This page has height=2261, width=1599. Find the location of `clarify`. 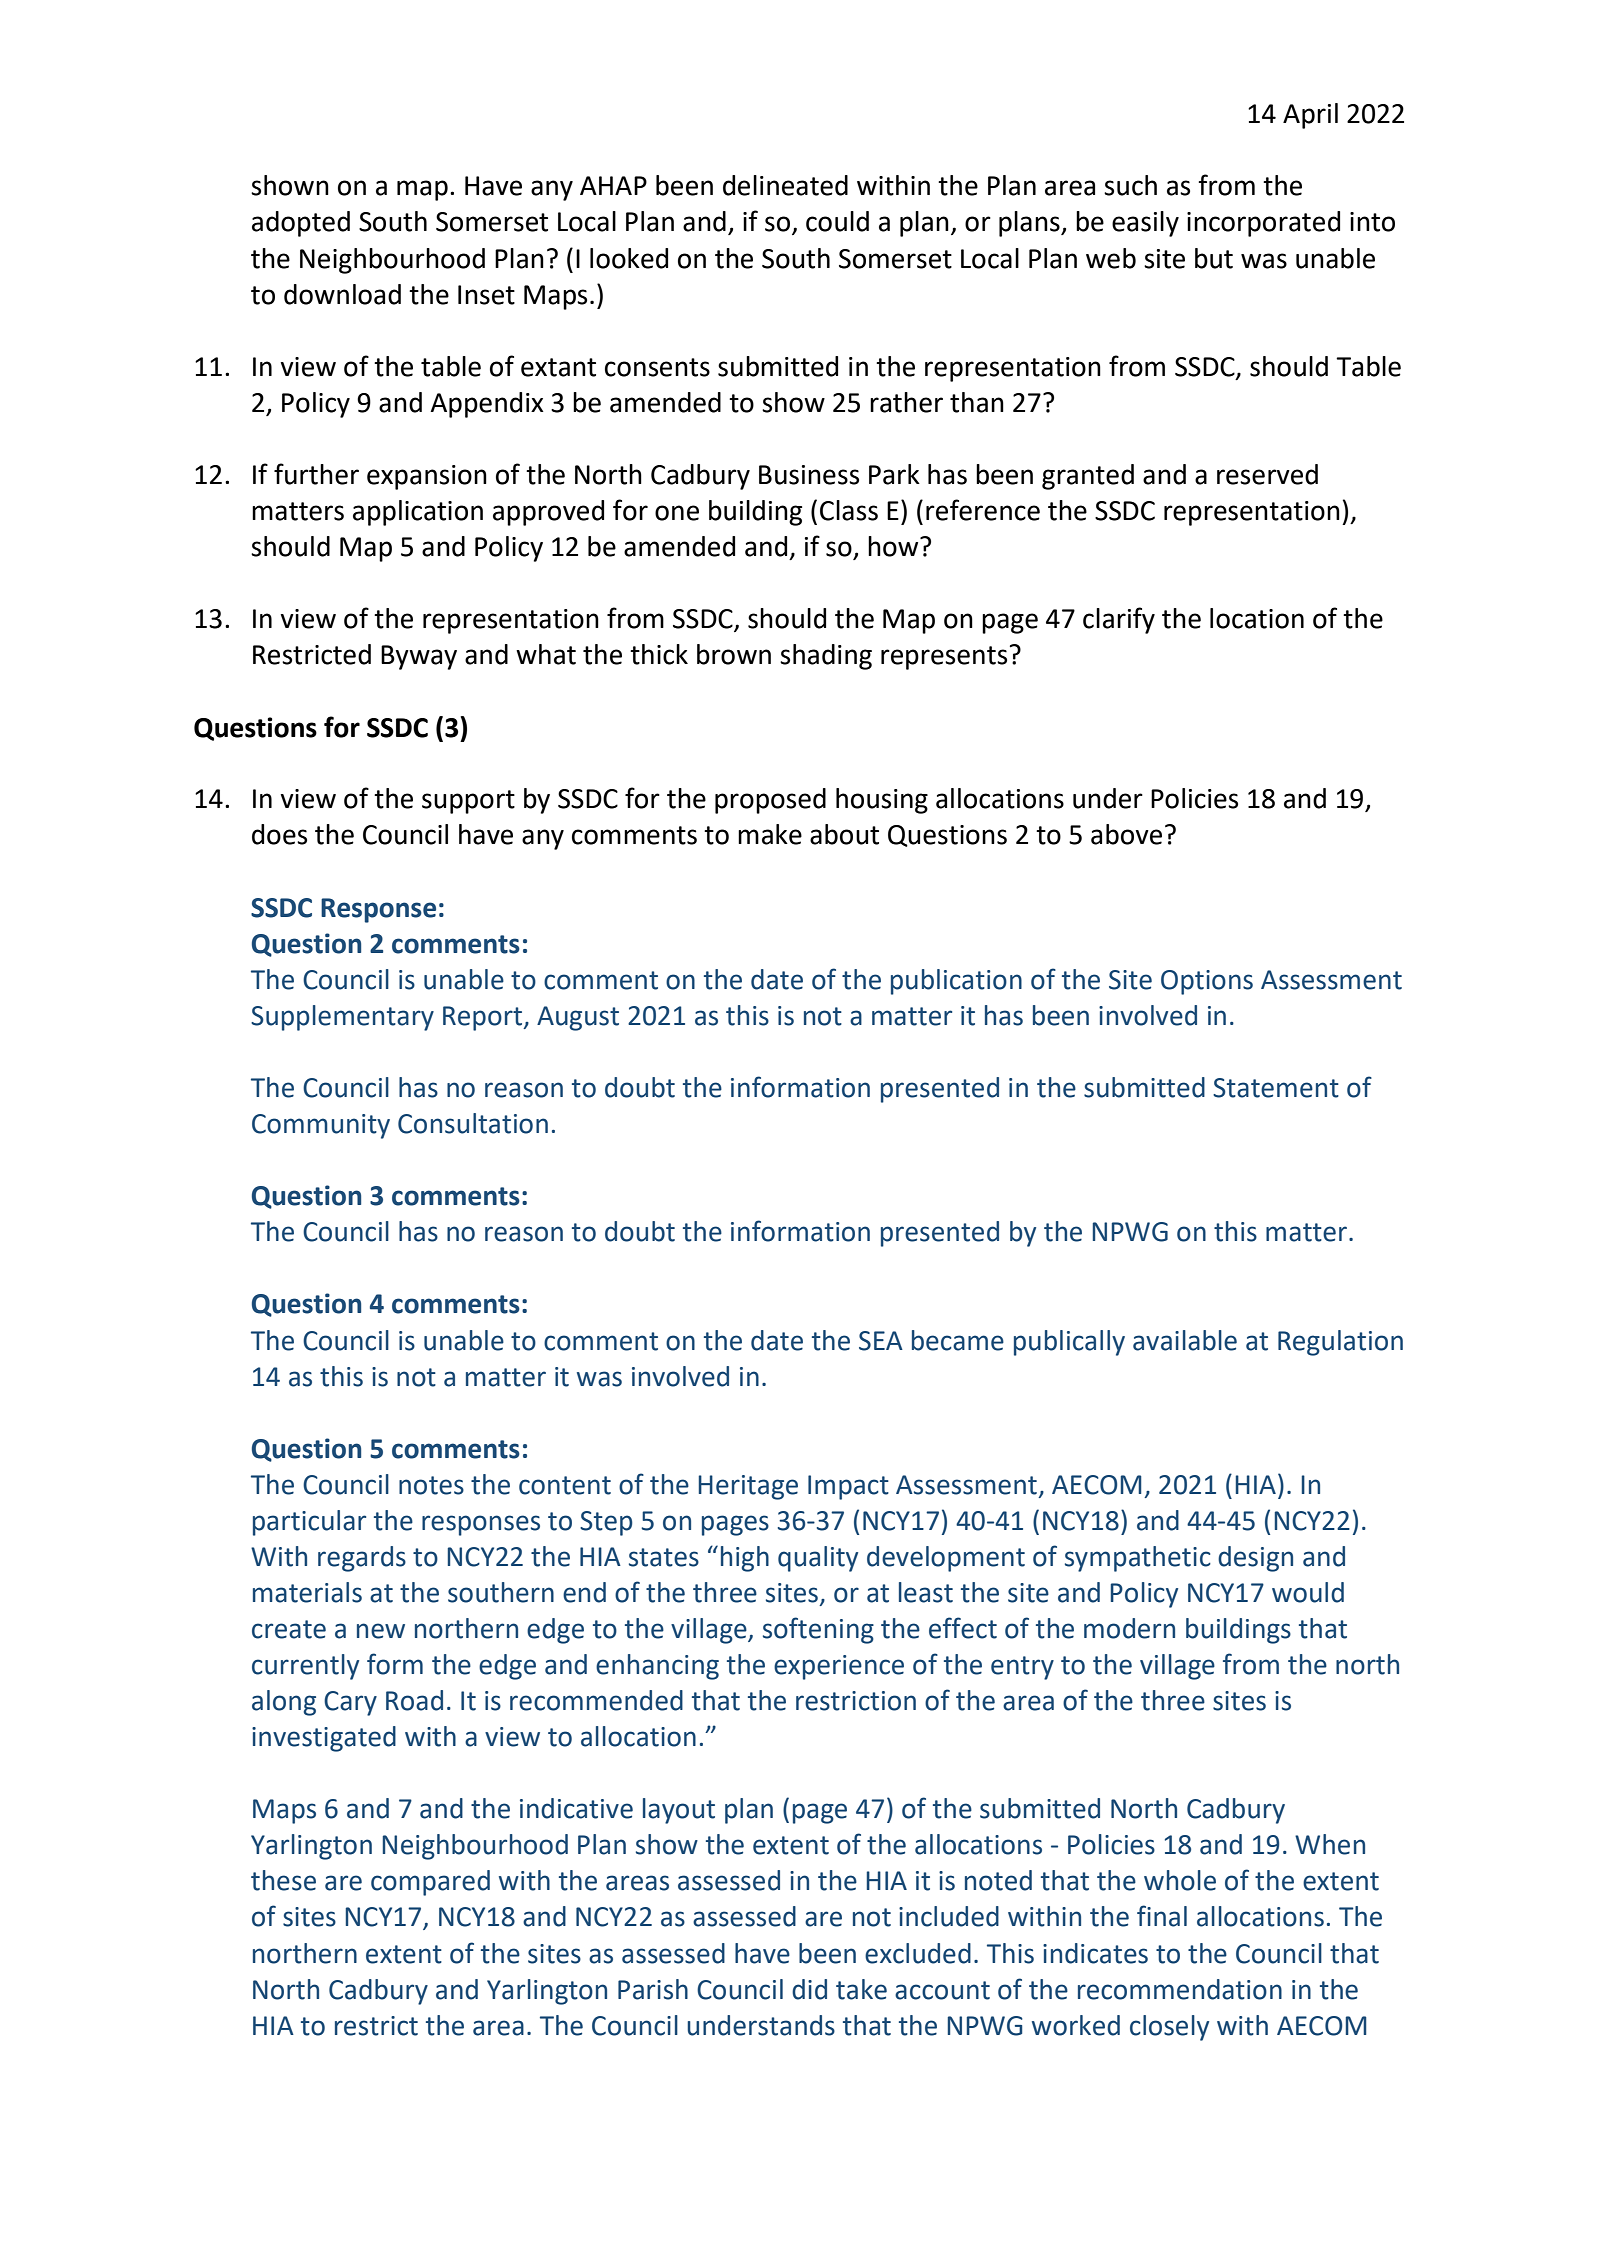

clarify is located at coordinates (1119, 620).
